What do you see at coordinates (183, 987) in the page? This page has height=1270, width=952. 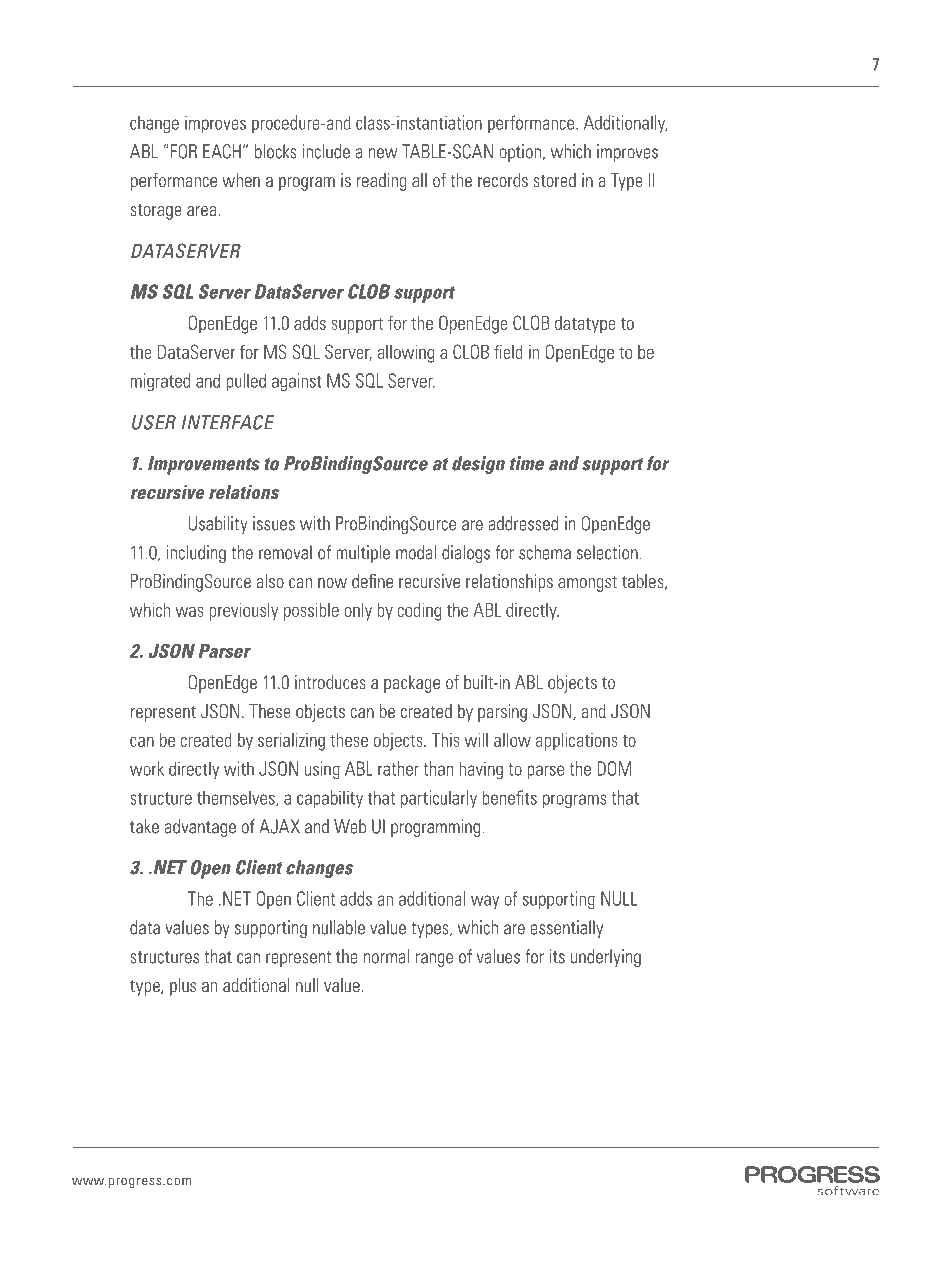 I see `plus` at bounding box center [183, 987].
